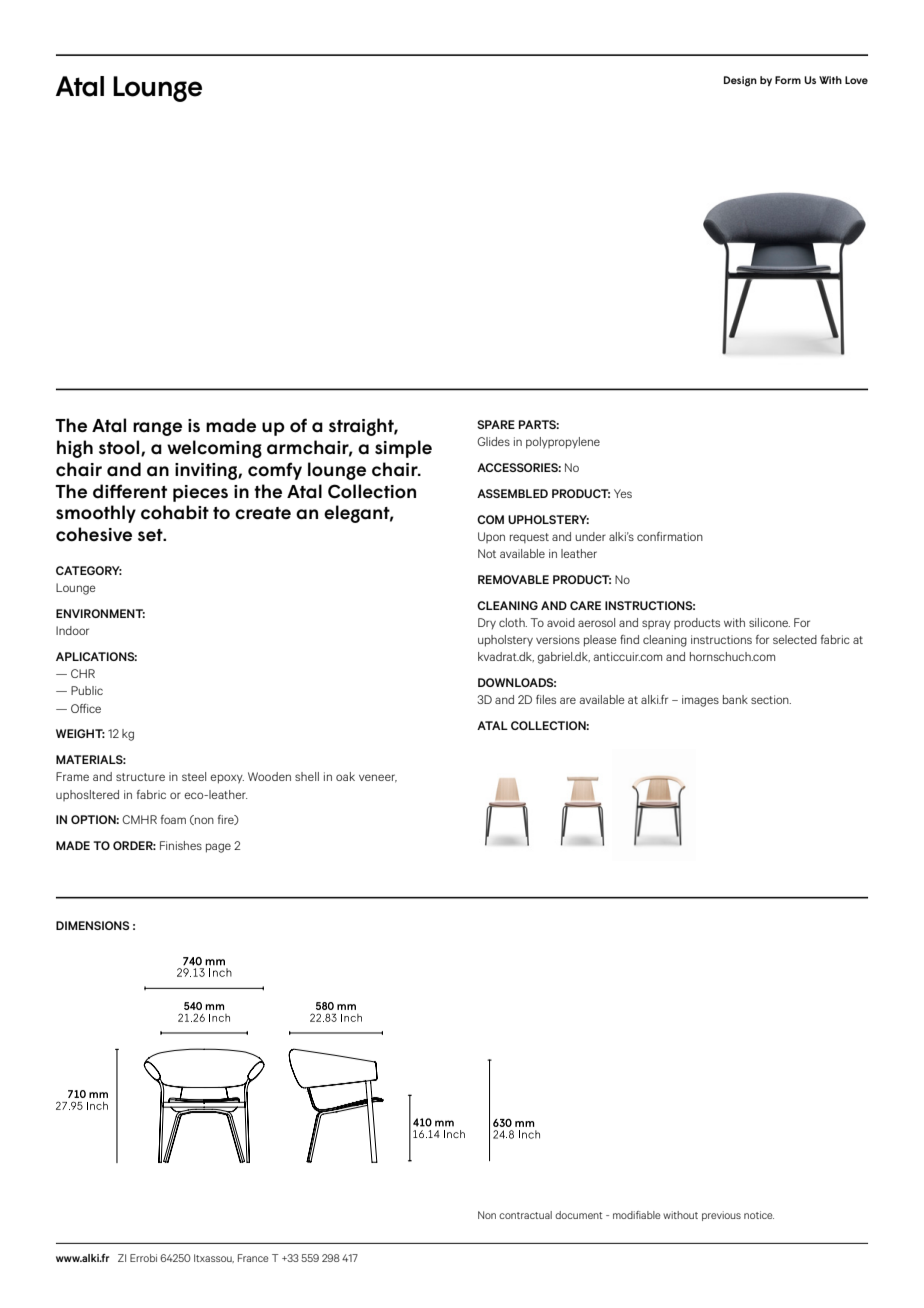  I want to click on Design, so click(740, 81).
